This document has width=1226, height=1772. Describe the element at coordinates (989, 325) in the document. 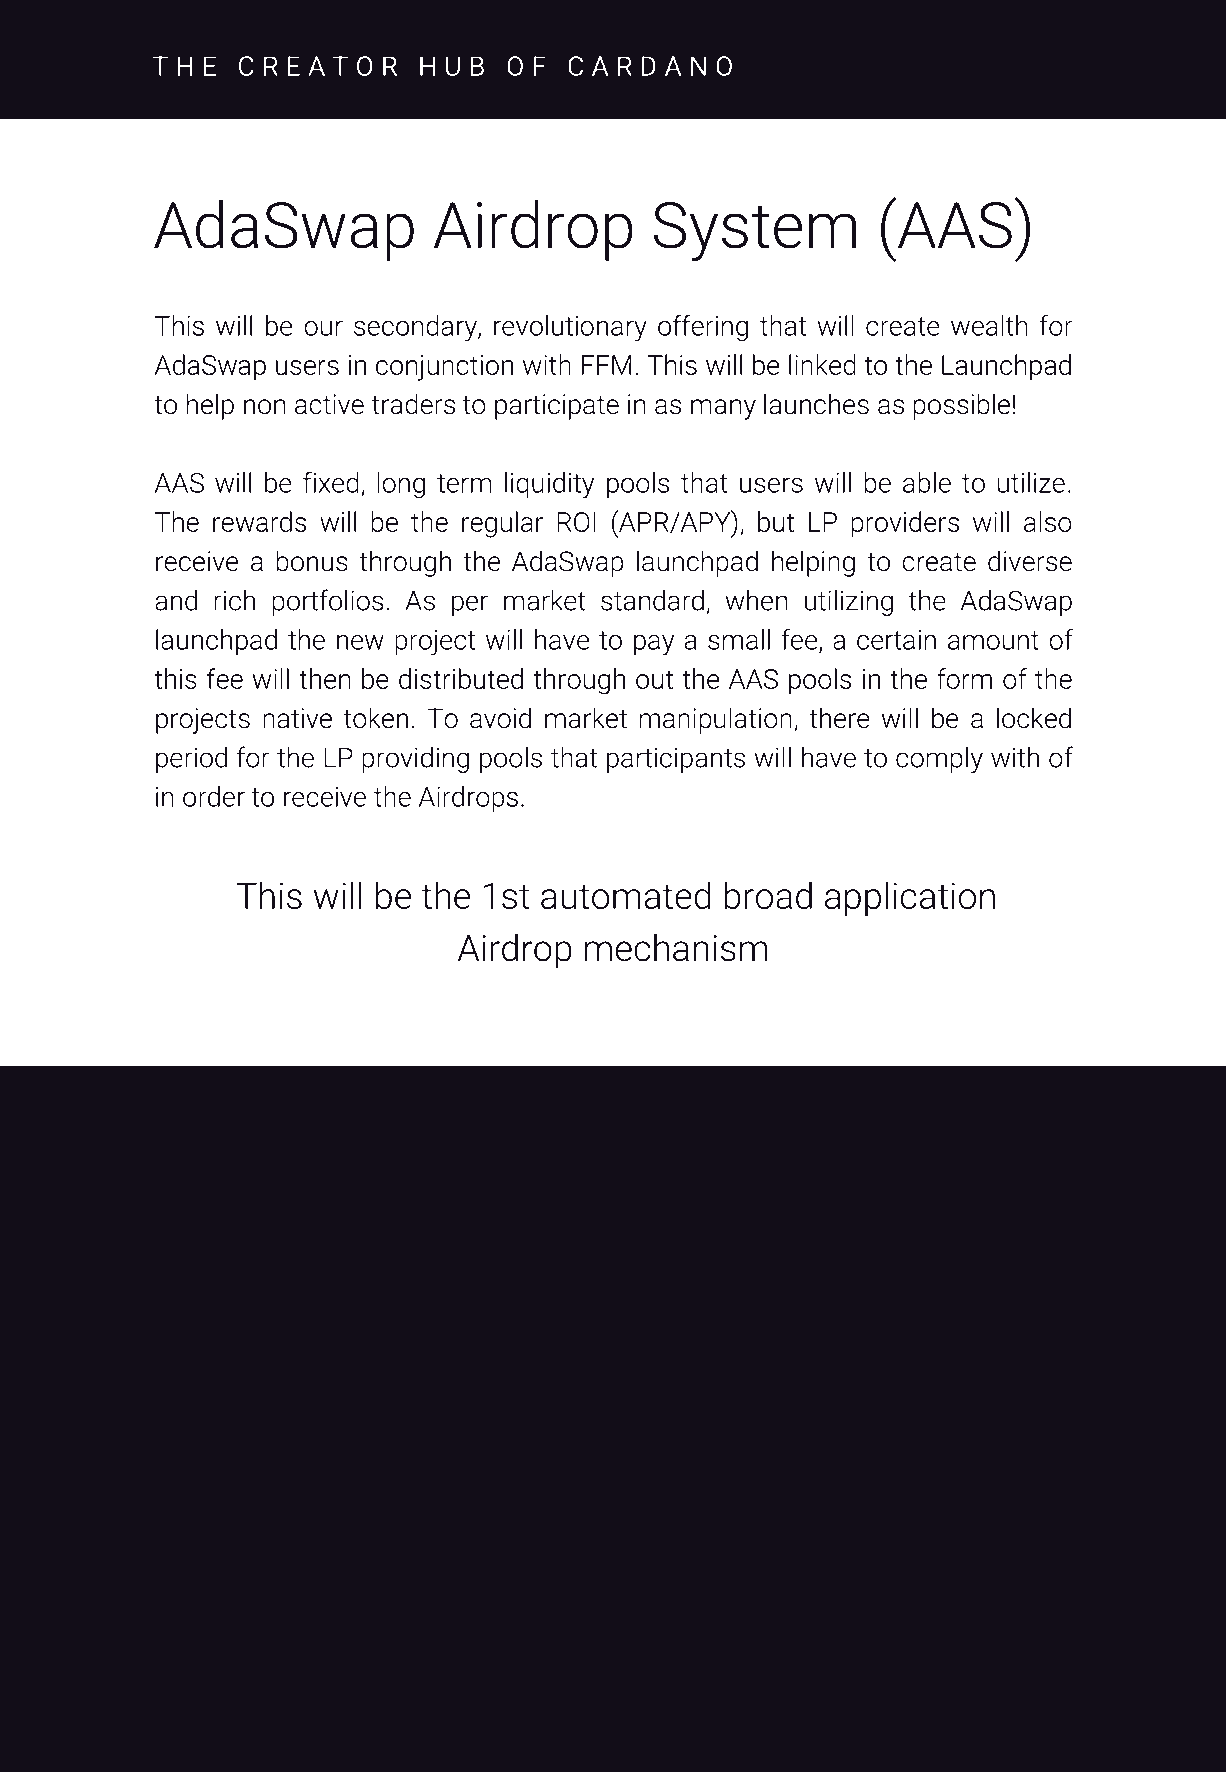

I see `wealth` at that location.
